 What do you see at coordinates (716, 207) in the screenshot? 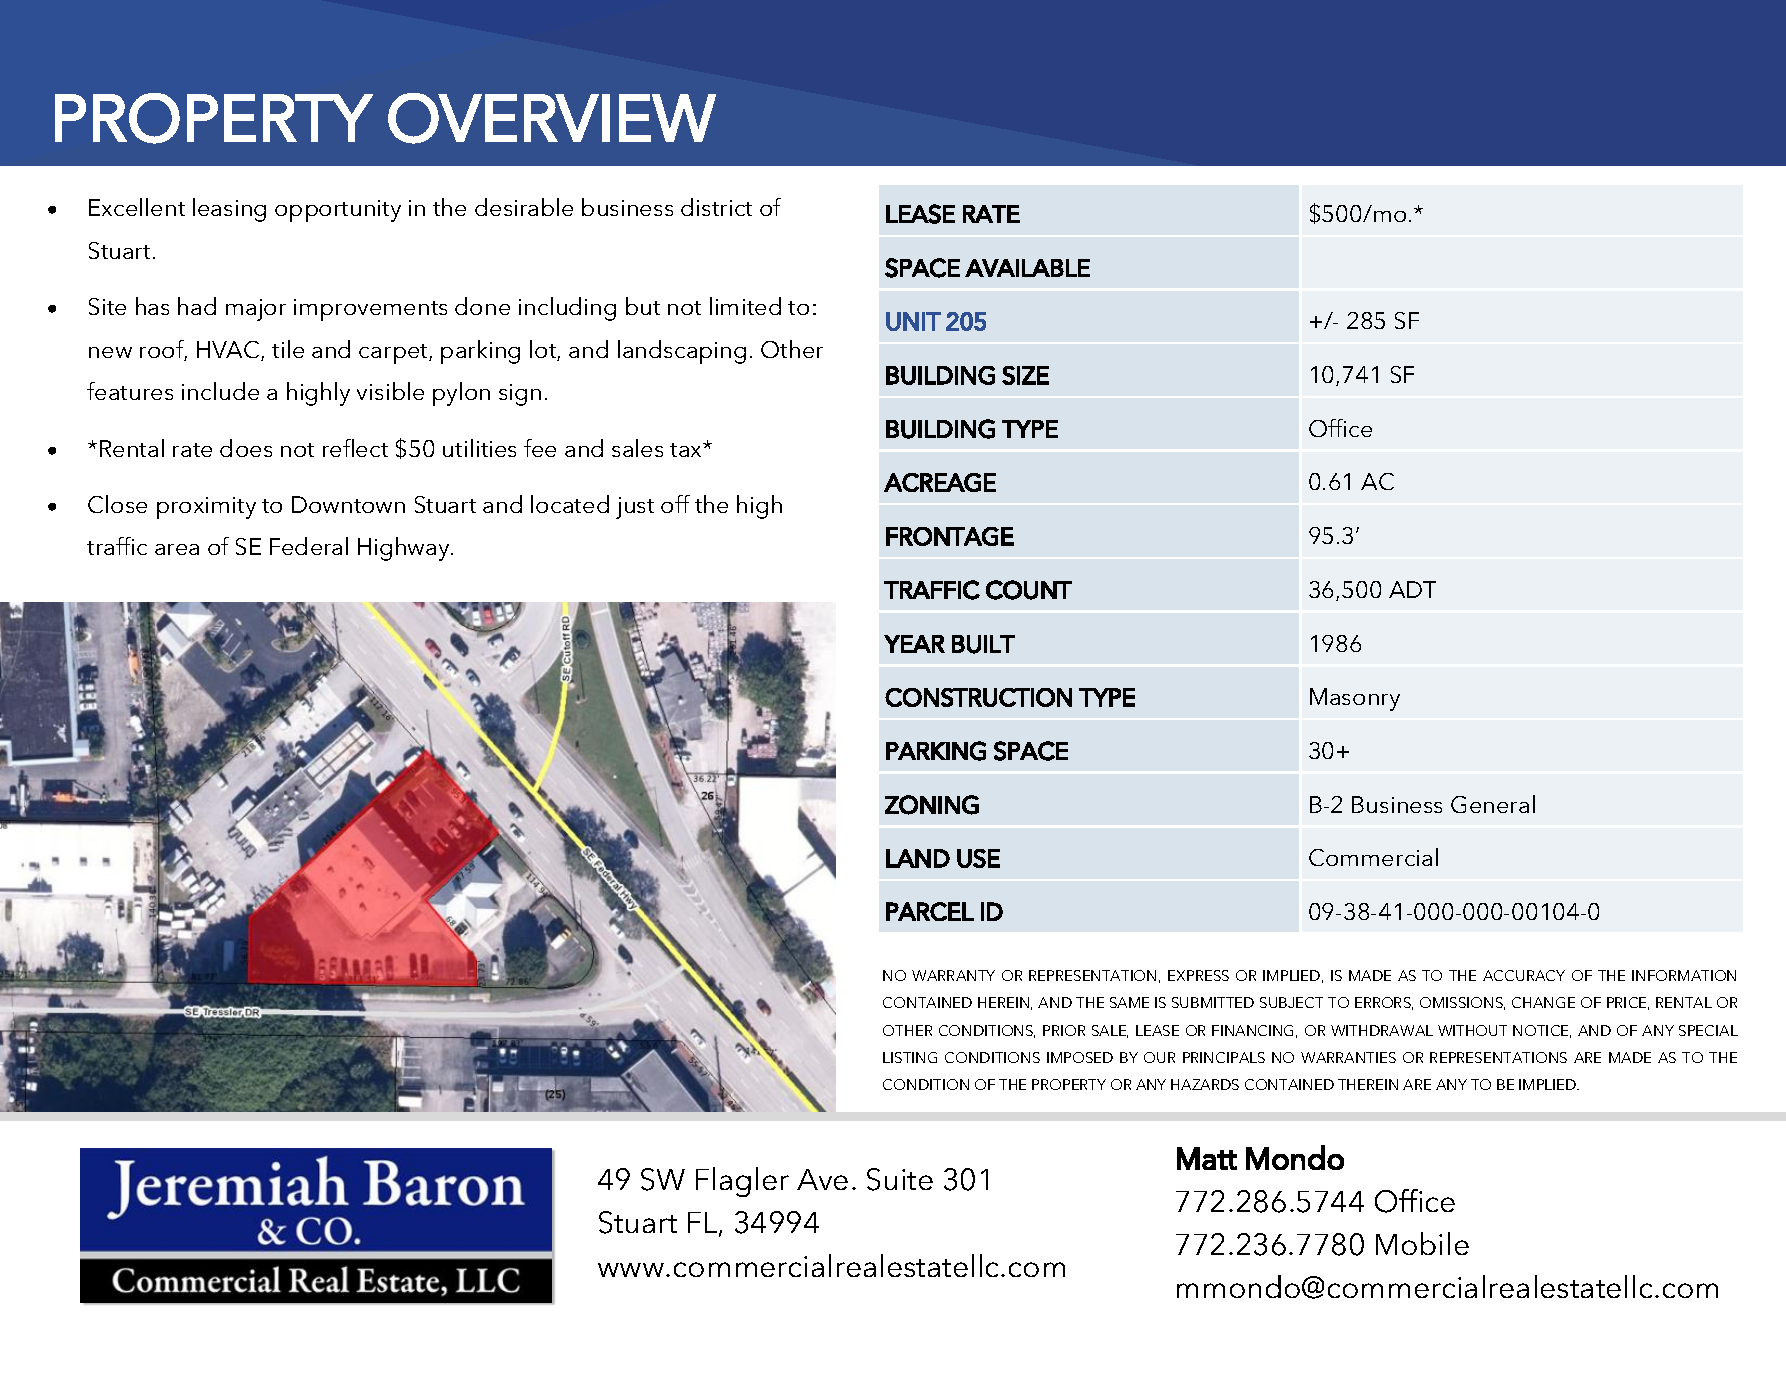
I see `district` at bounding box center [716, 207].
